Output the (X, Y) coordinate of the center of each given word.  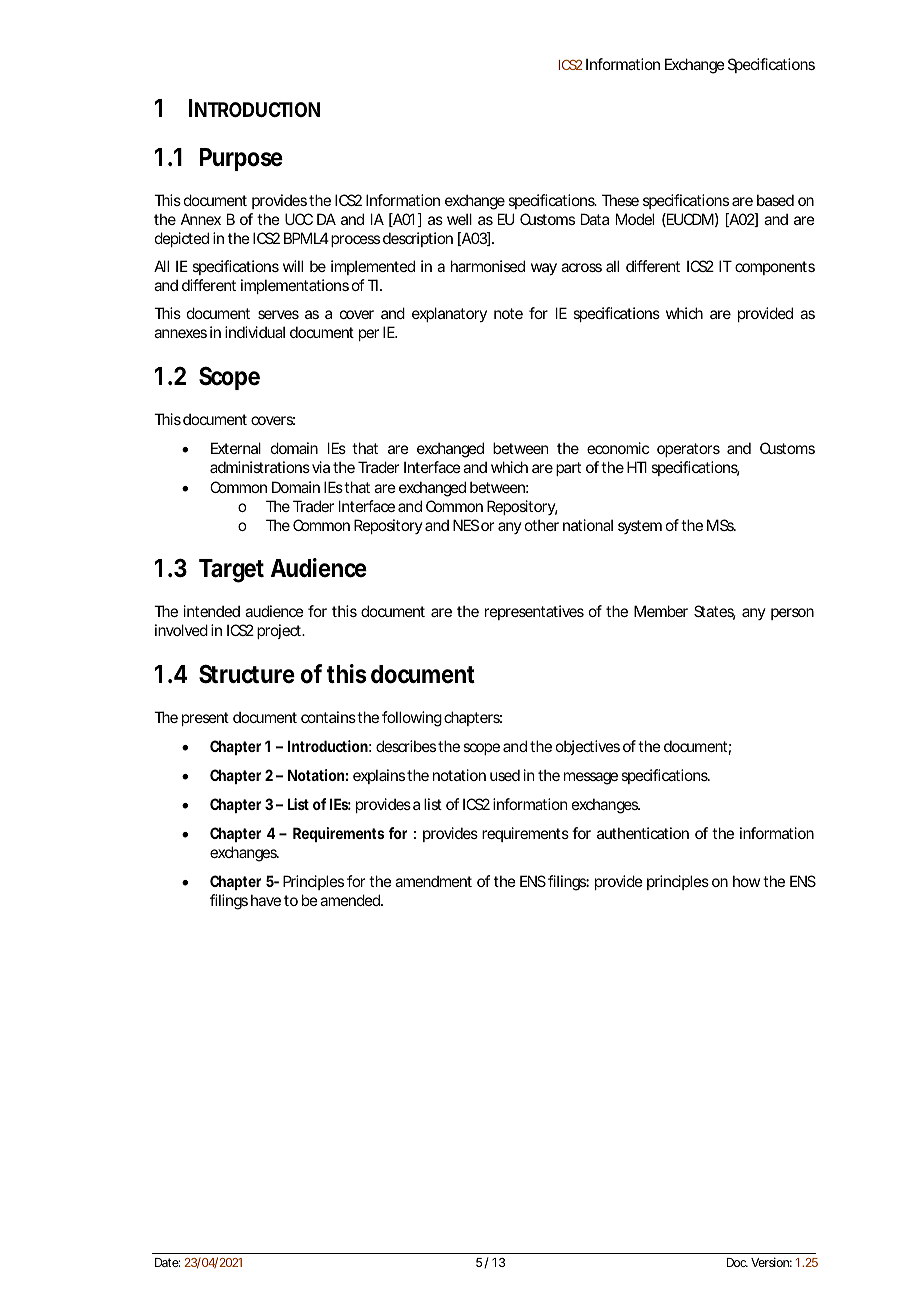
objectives (588, 747)
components (775, 268)
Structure (247, 674)
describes (406, 746)
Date (167, 1262)
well (459, 219)
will (293, 266)
